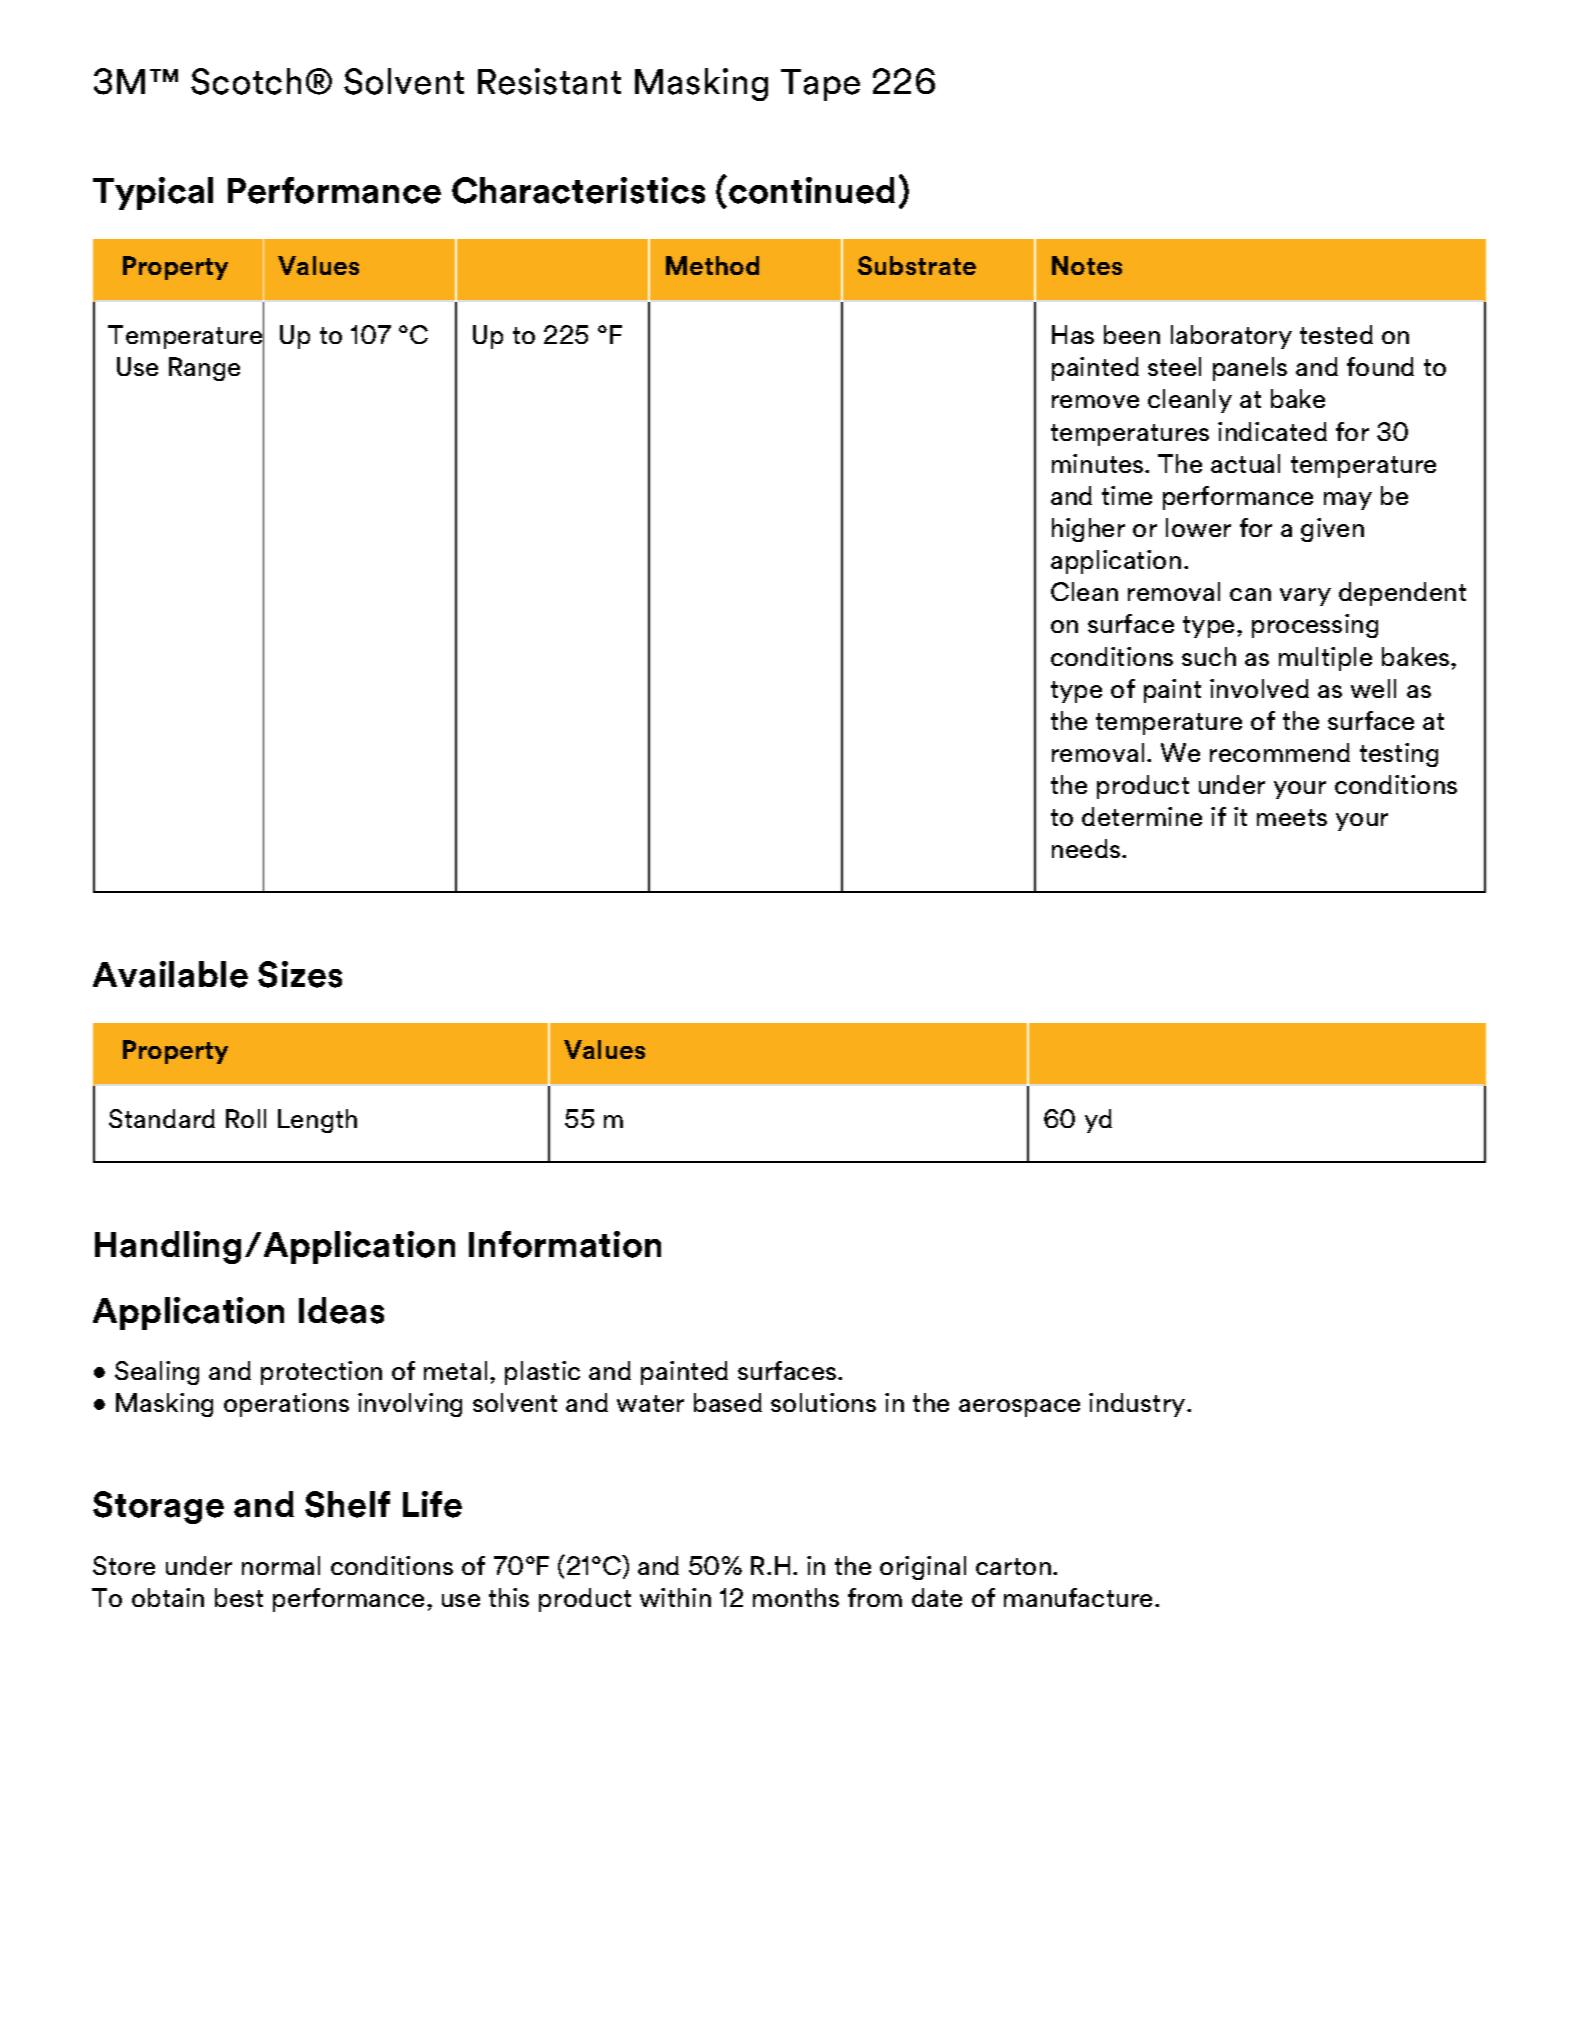 This screenshot has height=2043, width=1579. Describe the element at coordinates (820, 85) in the screenshot. I see `Tape` at that location.
